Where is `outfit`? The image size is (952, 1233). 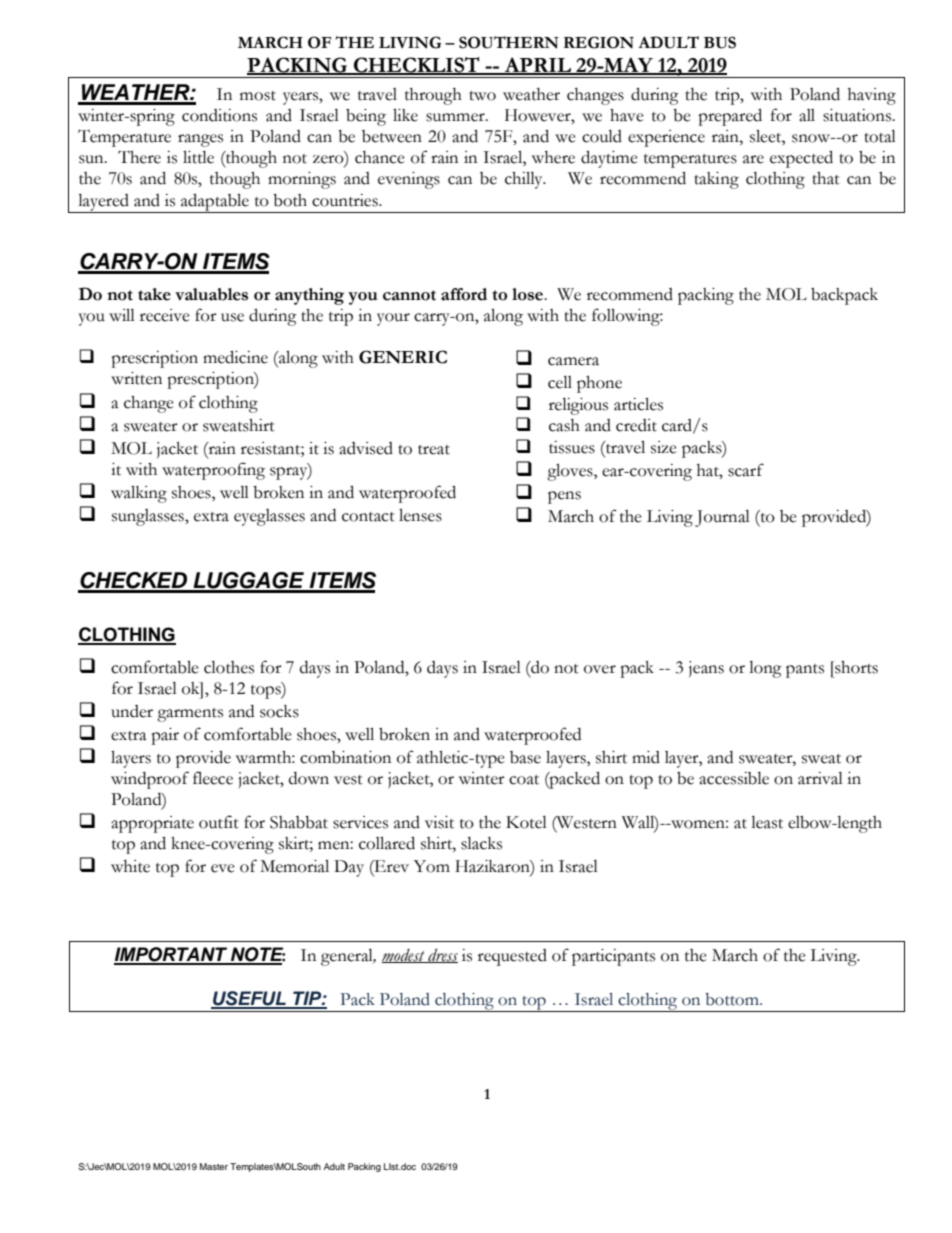
outfit is located at coordinates (219, 822).
